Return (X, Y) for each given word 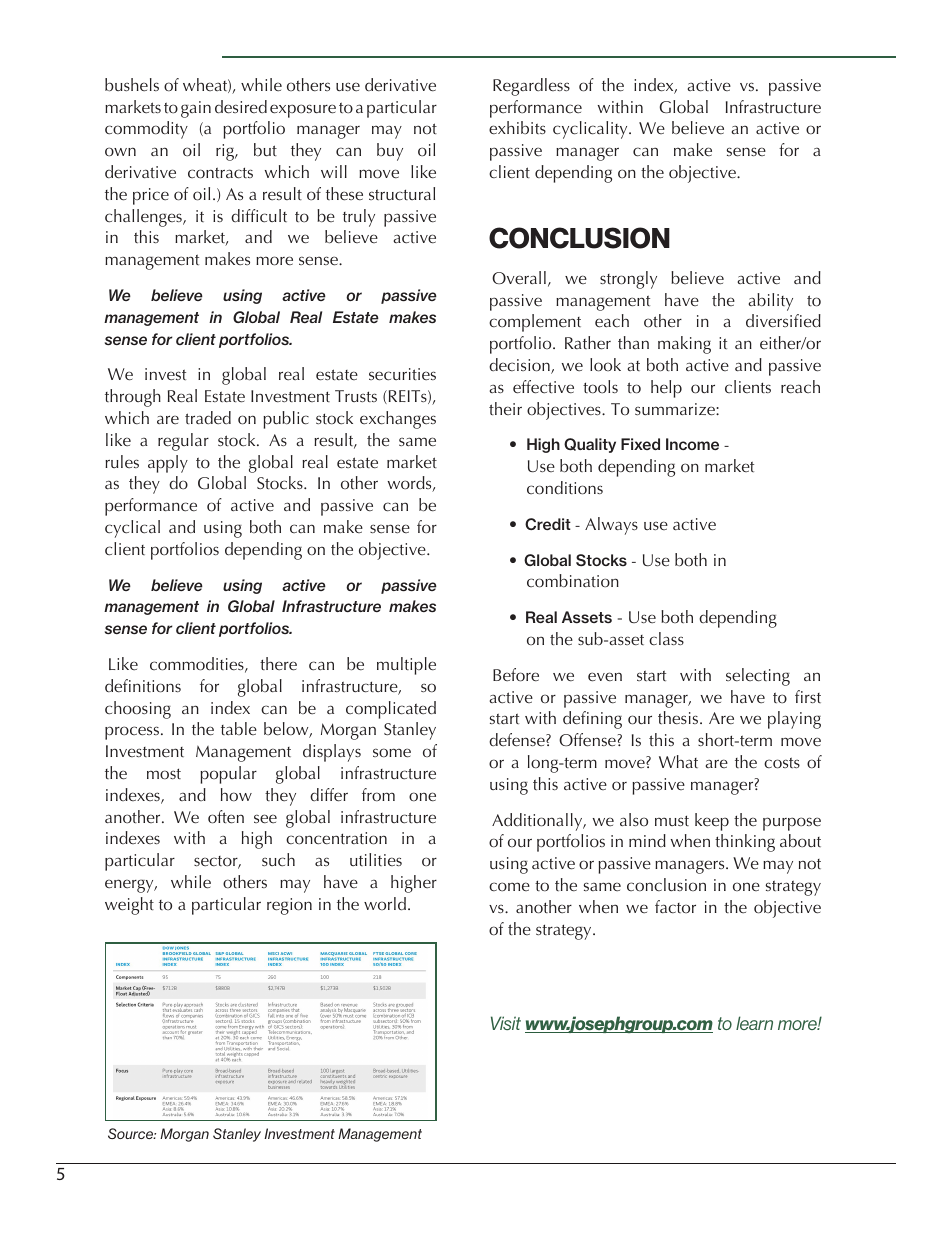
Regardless (531, 87)
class (666, 639)
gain (196, 109)
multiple (406, 666)
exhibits (517, 128)
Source (132, 1133)
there (278, 664)
